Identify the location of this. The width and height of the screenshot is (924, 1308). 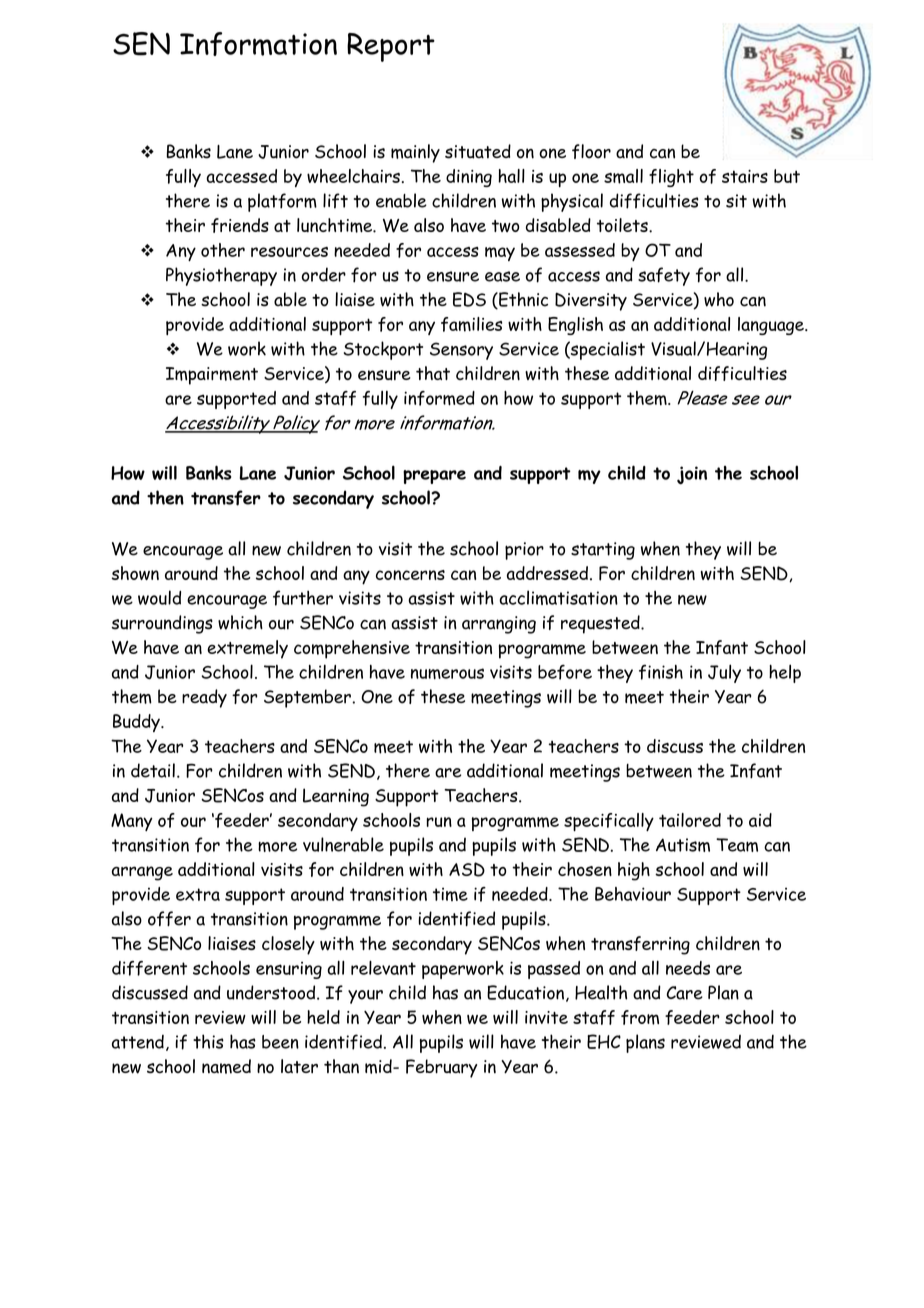
(208, 1041).
